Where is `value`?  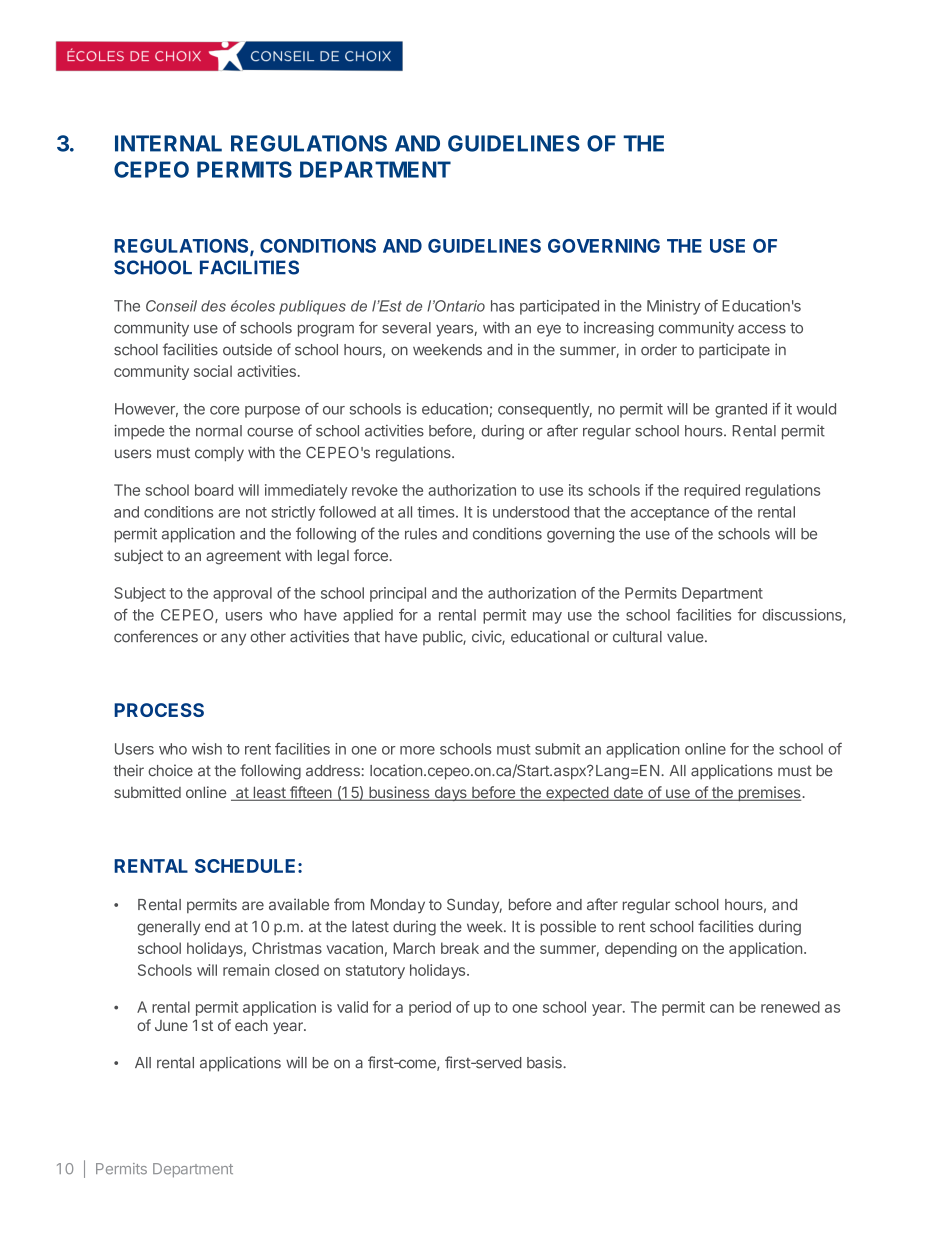 value is located at coordinates (686, 637).
